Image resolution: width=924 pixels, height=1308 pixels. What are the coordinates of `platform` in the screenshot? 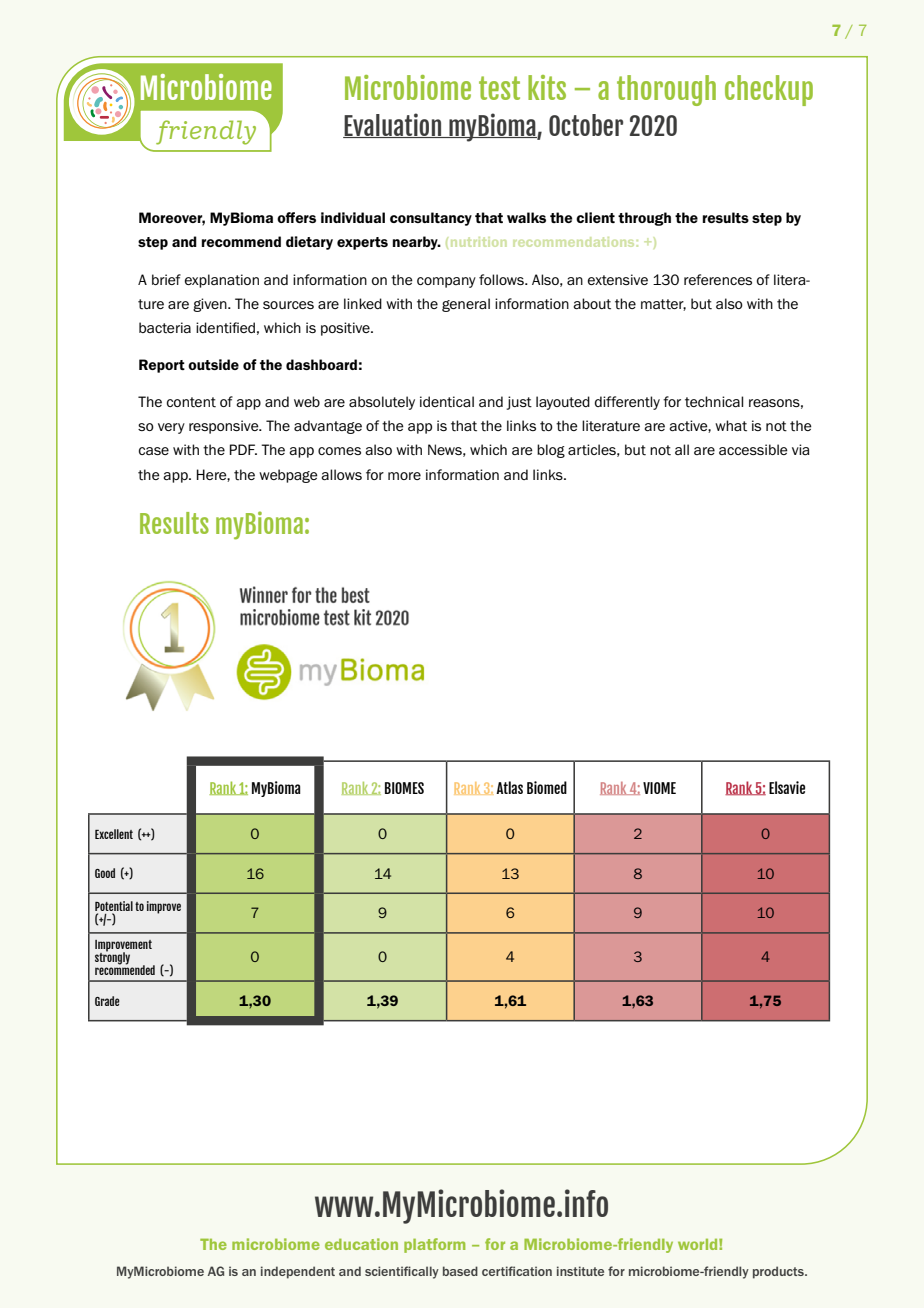 It's located at (434, 1245).
